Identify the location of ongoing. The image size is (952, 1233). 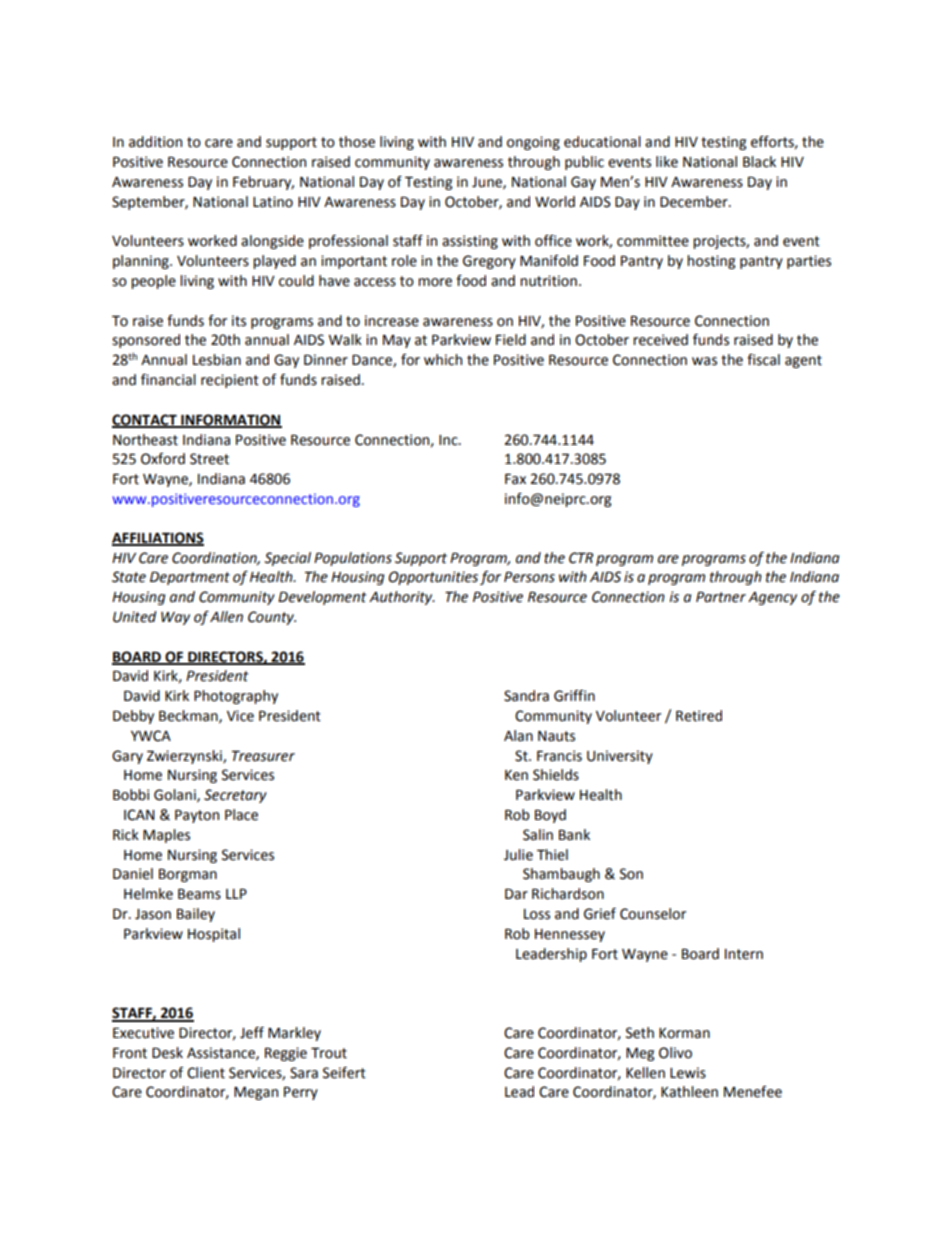
(533, 143).
